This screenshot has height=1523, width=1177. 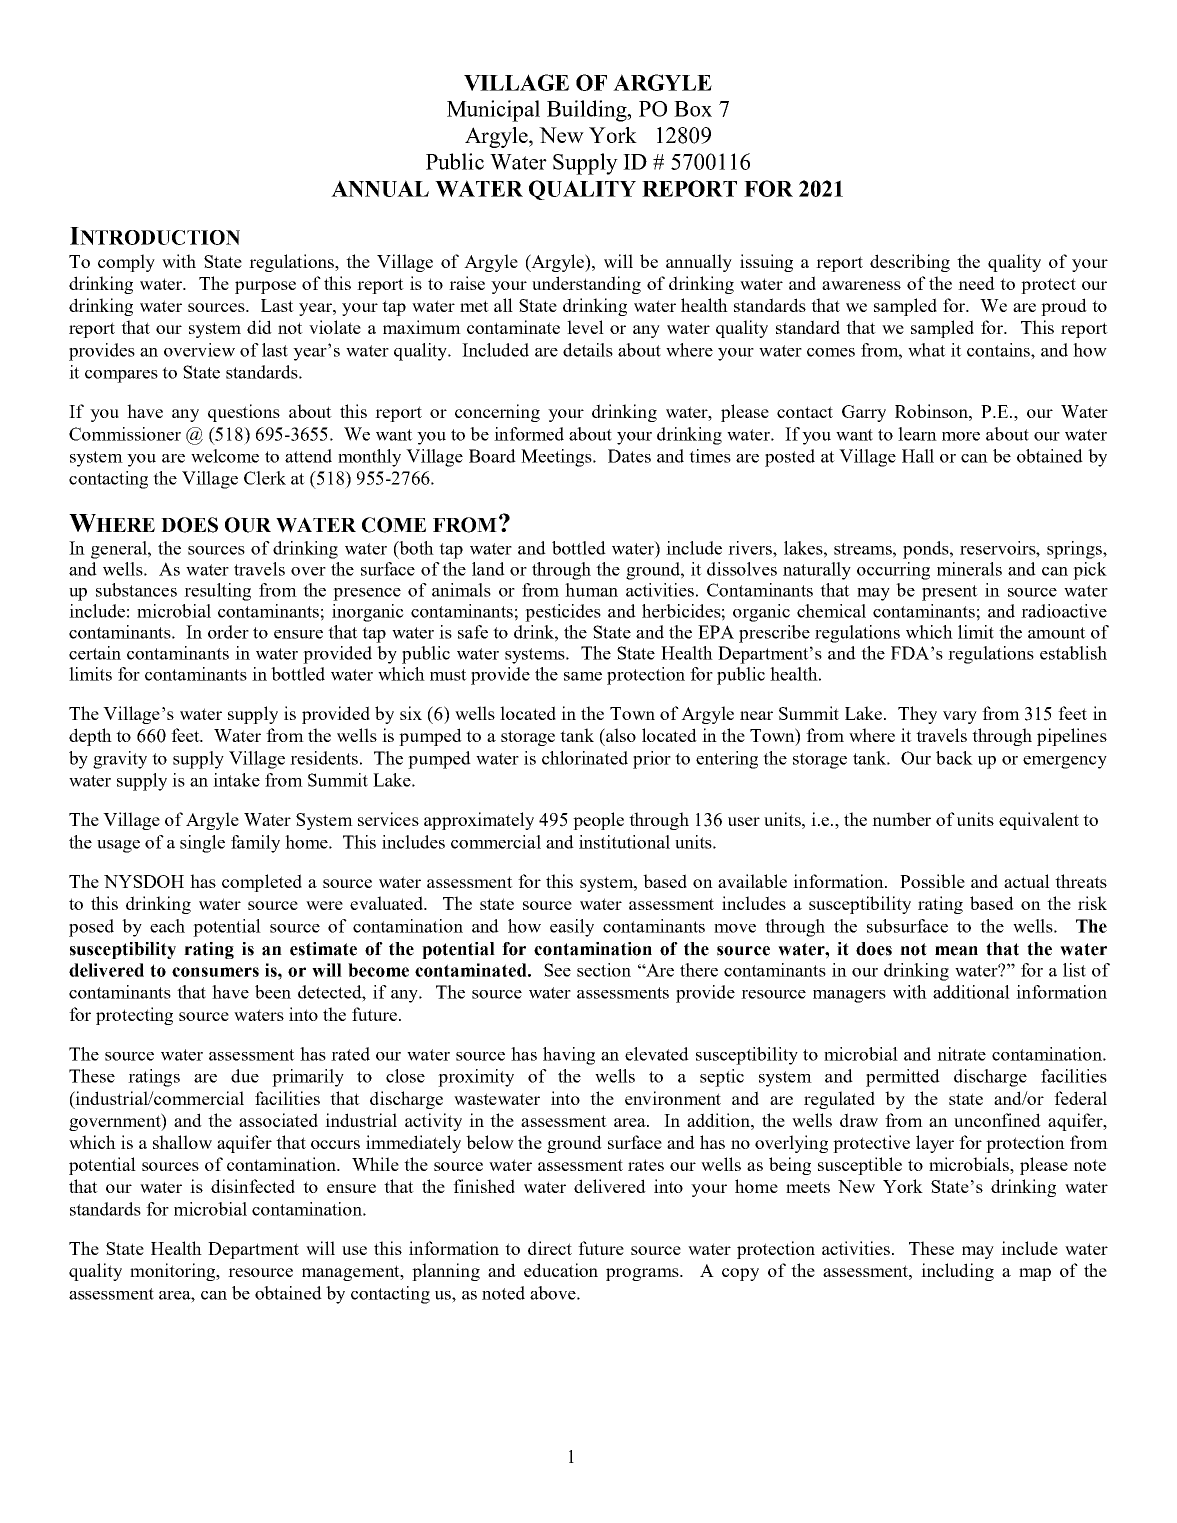 What do you see at coordinates (557, 458) in the screenshot?
I see `Meetings` at bounding box center [557, 458].
